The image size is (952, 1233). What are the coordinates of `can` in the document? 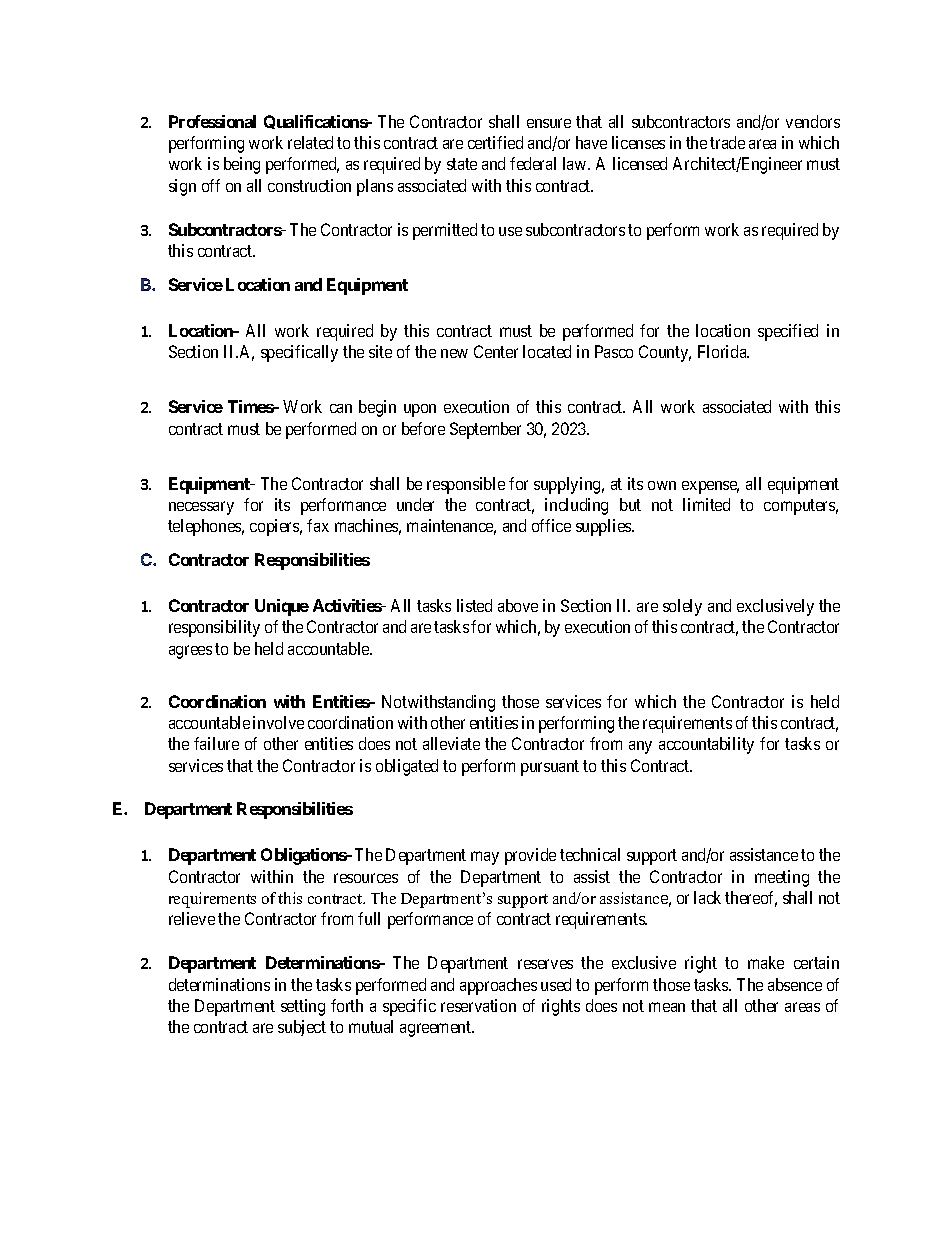 It's located at (341, 408).
